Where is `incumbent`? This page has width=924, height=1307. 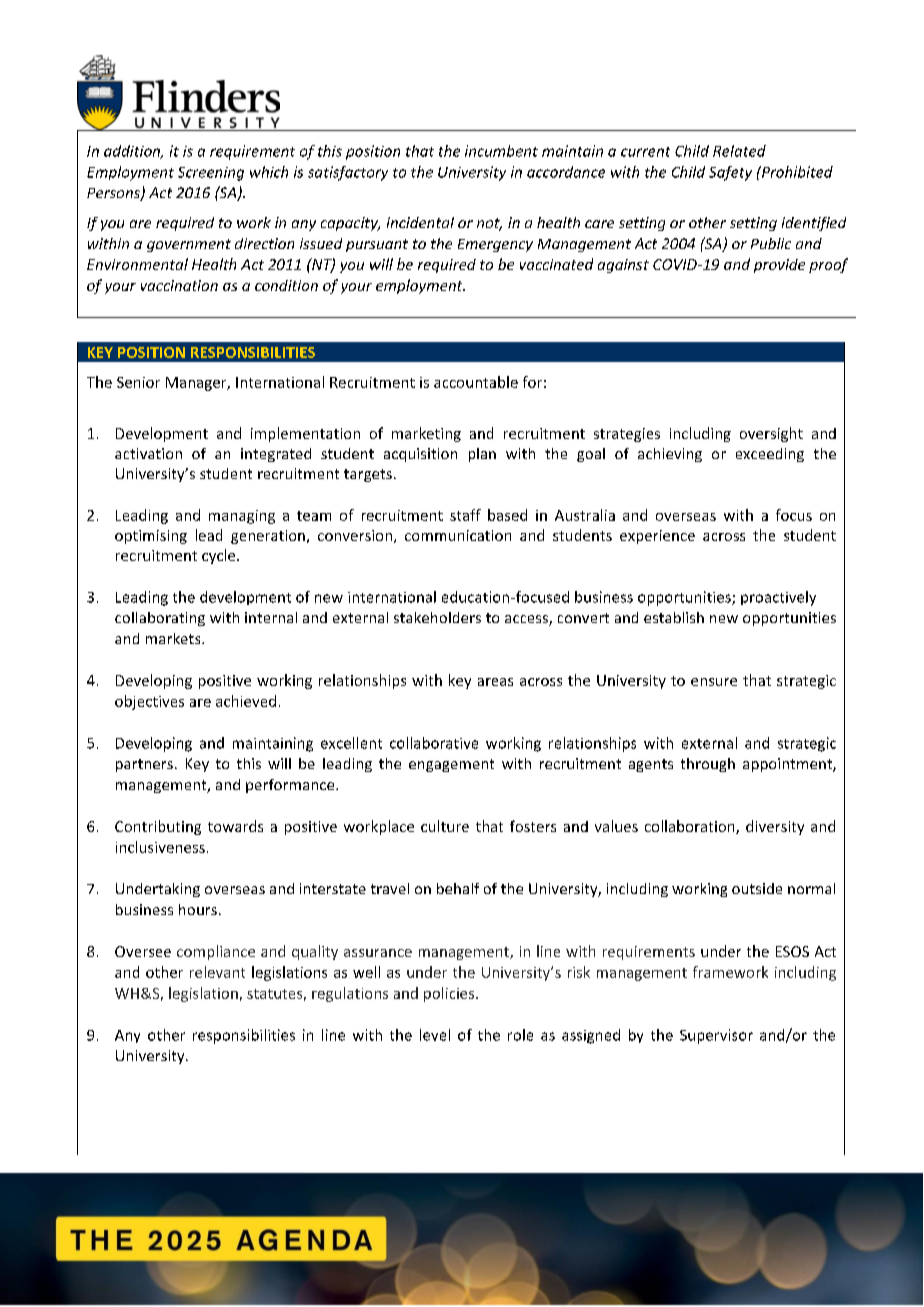
incumbent is located at coordinates (501, 151).
